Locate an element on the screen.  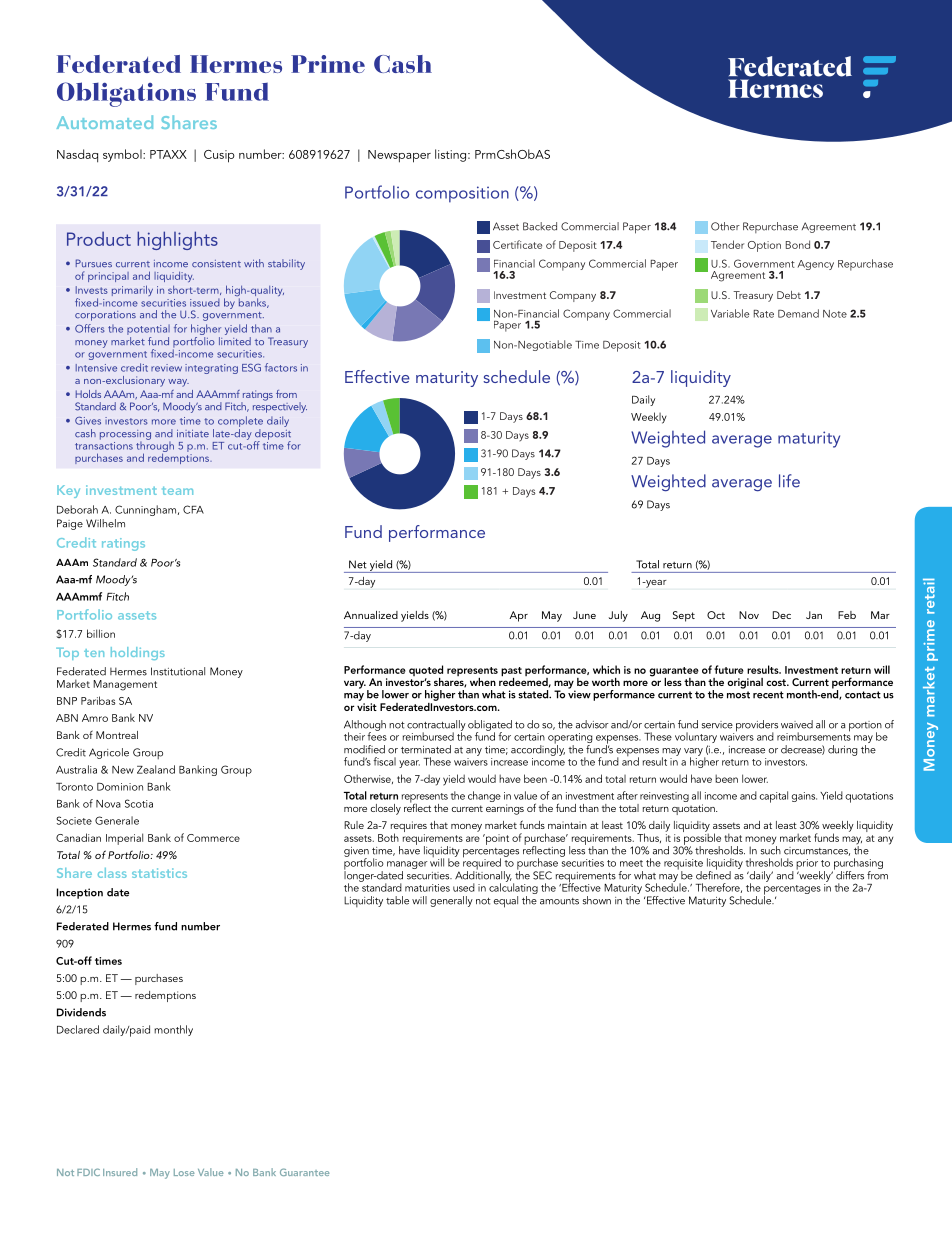
composition is located at coordinates (462, 194).
